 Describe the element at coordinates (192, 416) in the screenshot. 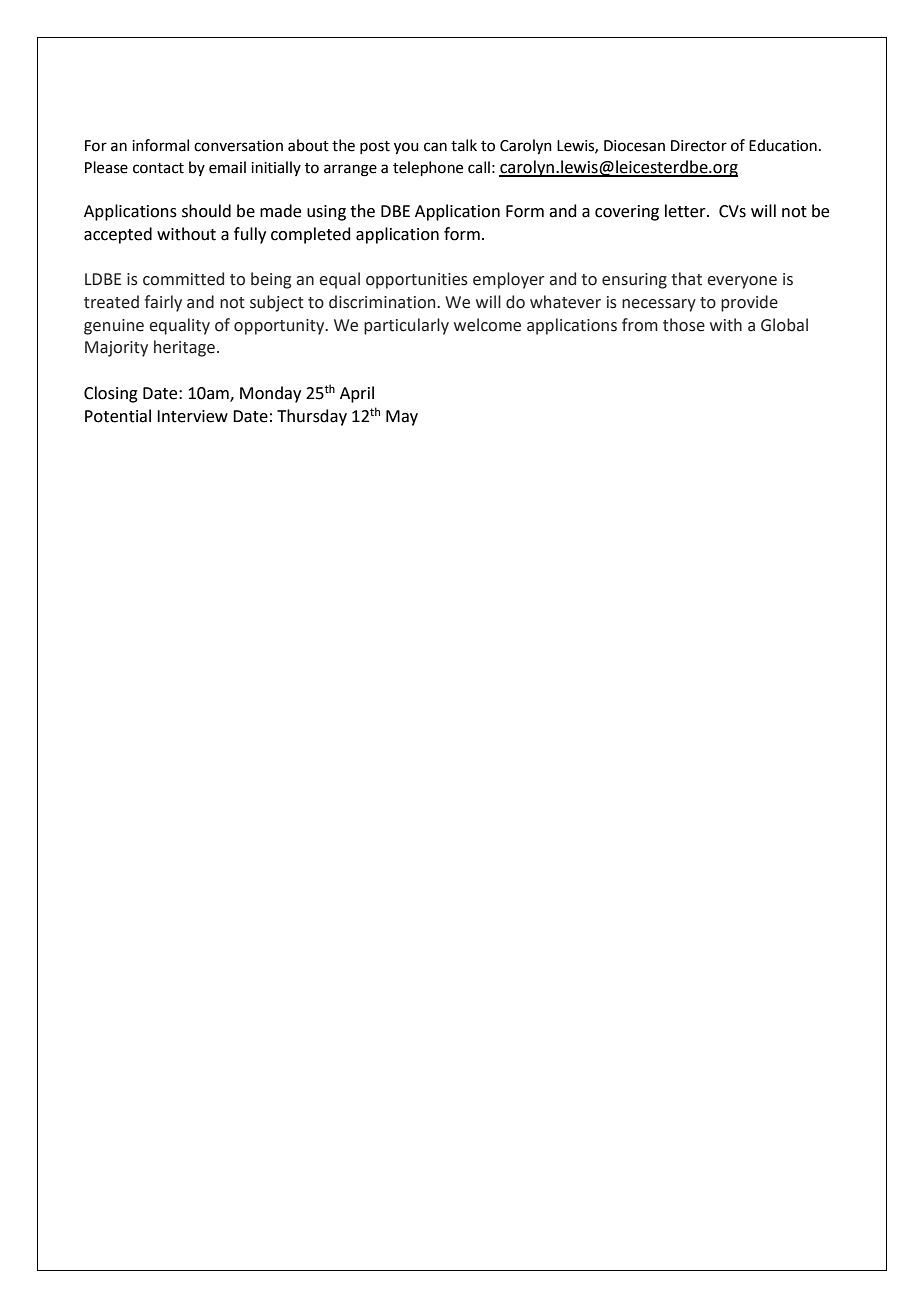

I see `Interview` at that location.
